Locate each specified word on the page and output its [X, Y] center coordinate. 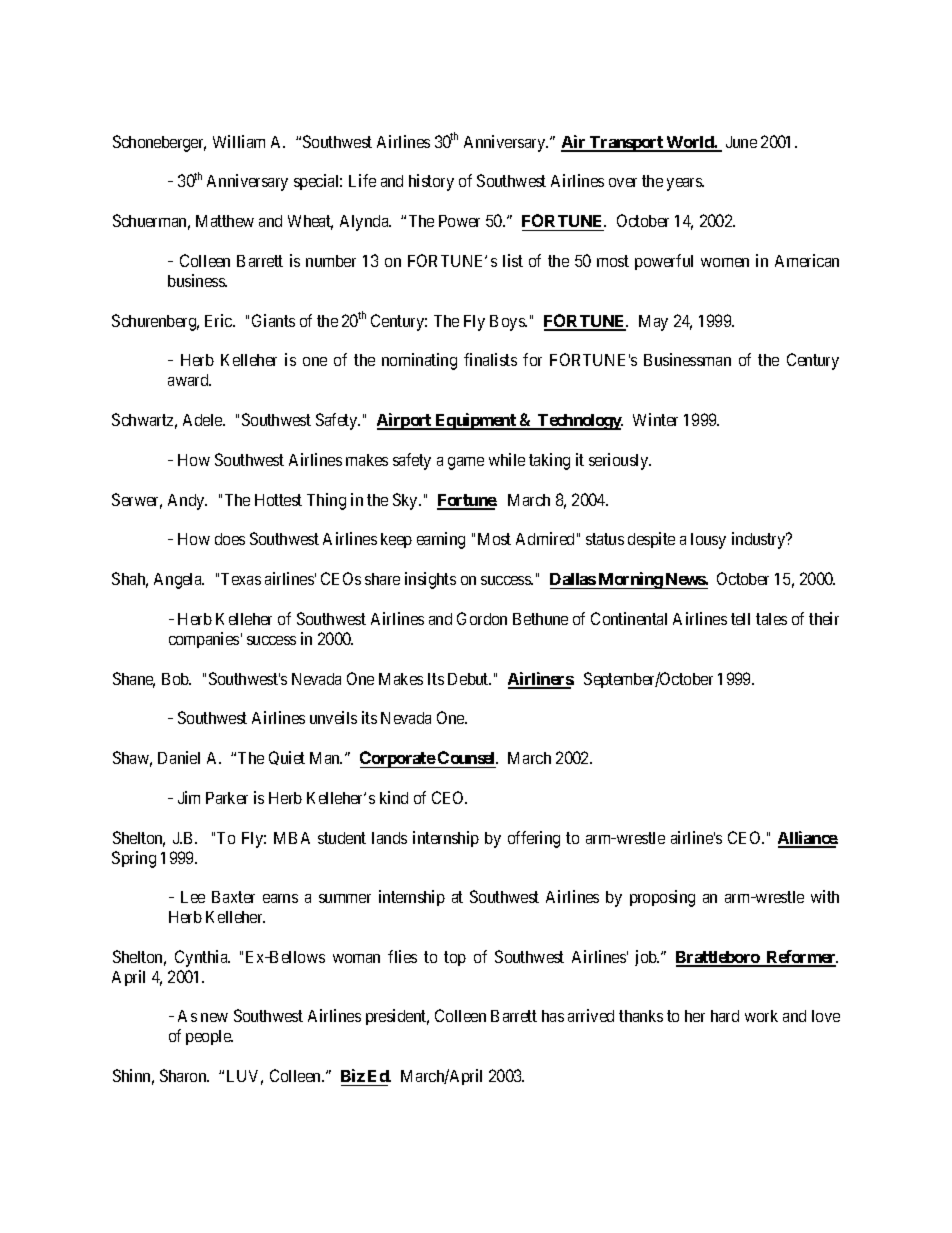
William [239, 141]
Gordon [482, 618]
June [741, 142]
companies [204, 640]
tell [740, 619]
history [431, 182]
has [553, 1016]
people [209, 1037]
